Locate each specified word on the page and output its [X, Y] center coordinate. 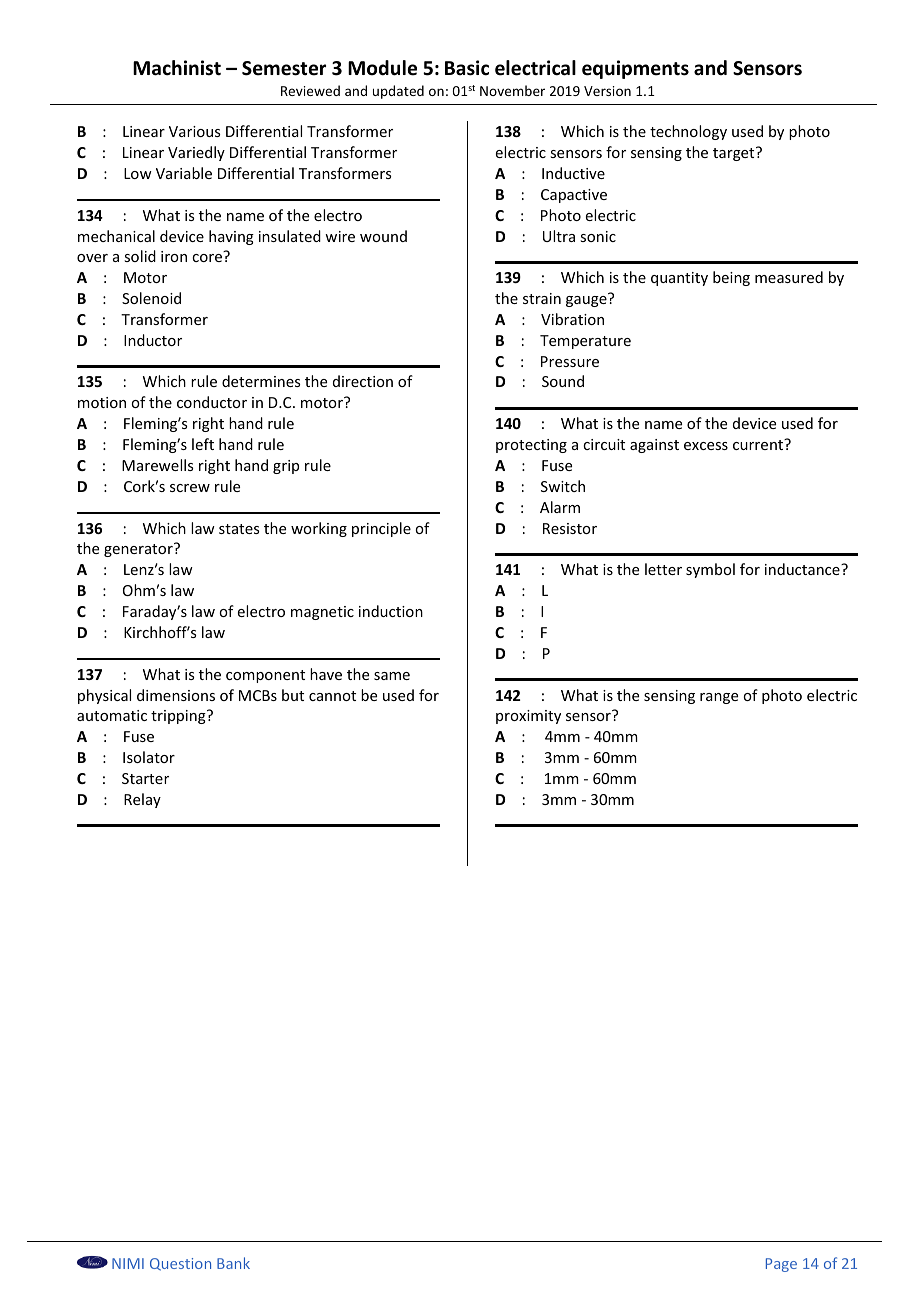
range [719, 698]
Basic [467, 68]
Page [781, 1265]
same [392, 676]
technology [688, 132]
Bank [233, 1263]
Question [180, 1264]
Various [194, 131]
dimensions [176, 695]
